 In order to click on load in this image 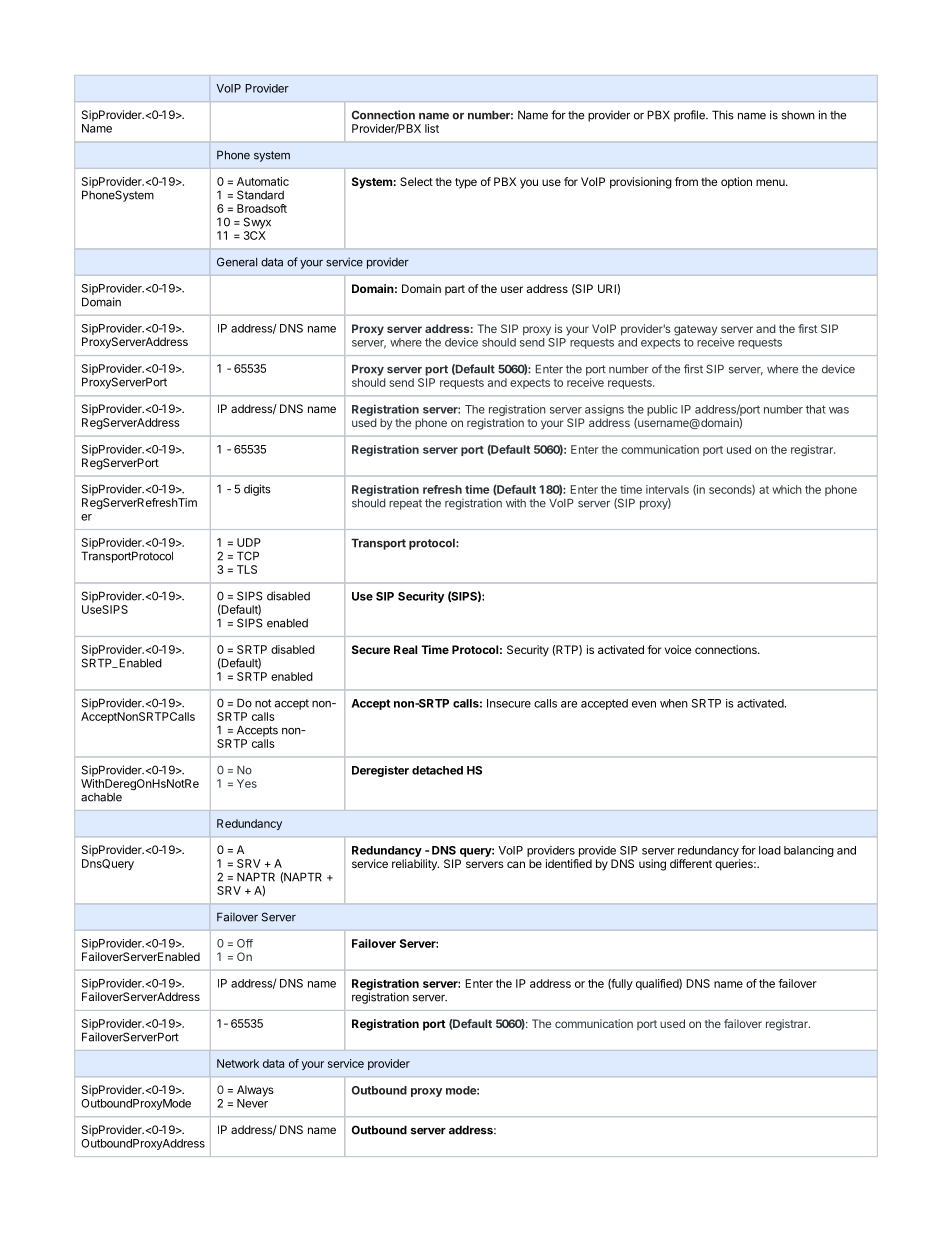, I will do `click(770, 850)`.
